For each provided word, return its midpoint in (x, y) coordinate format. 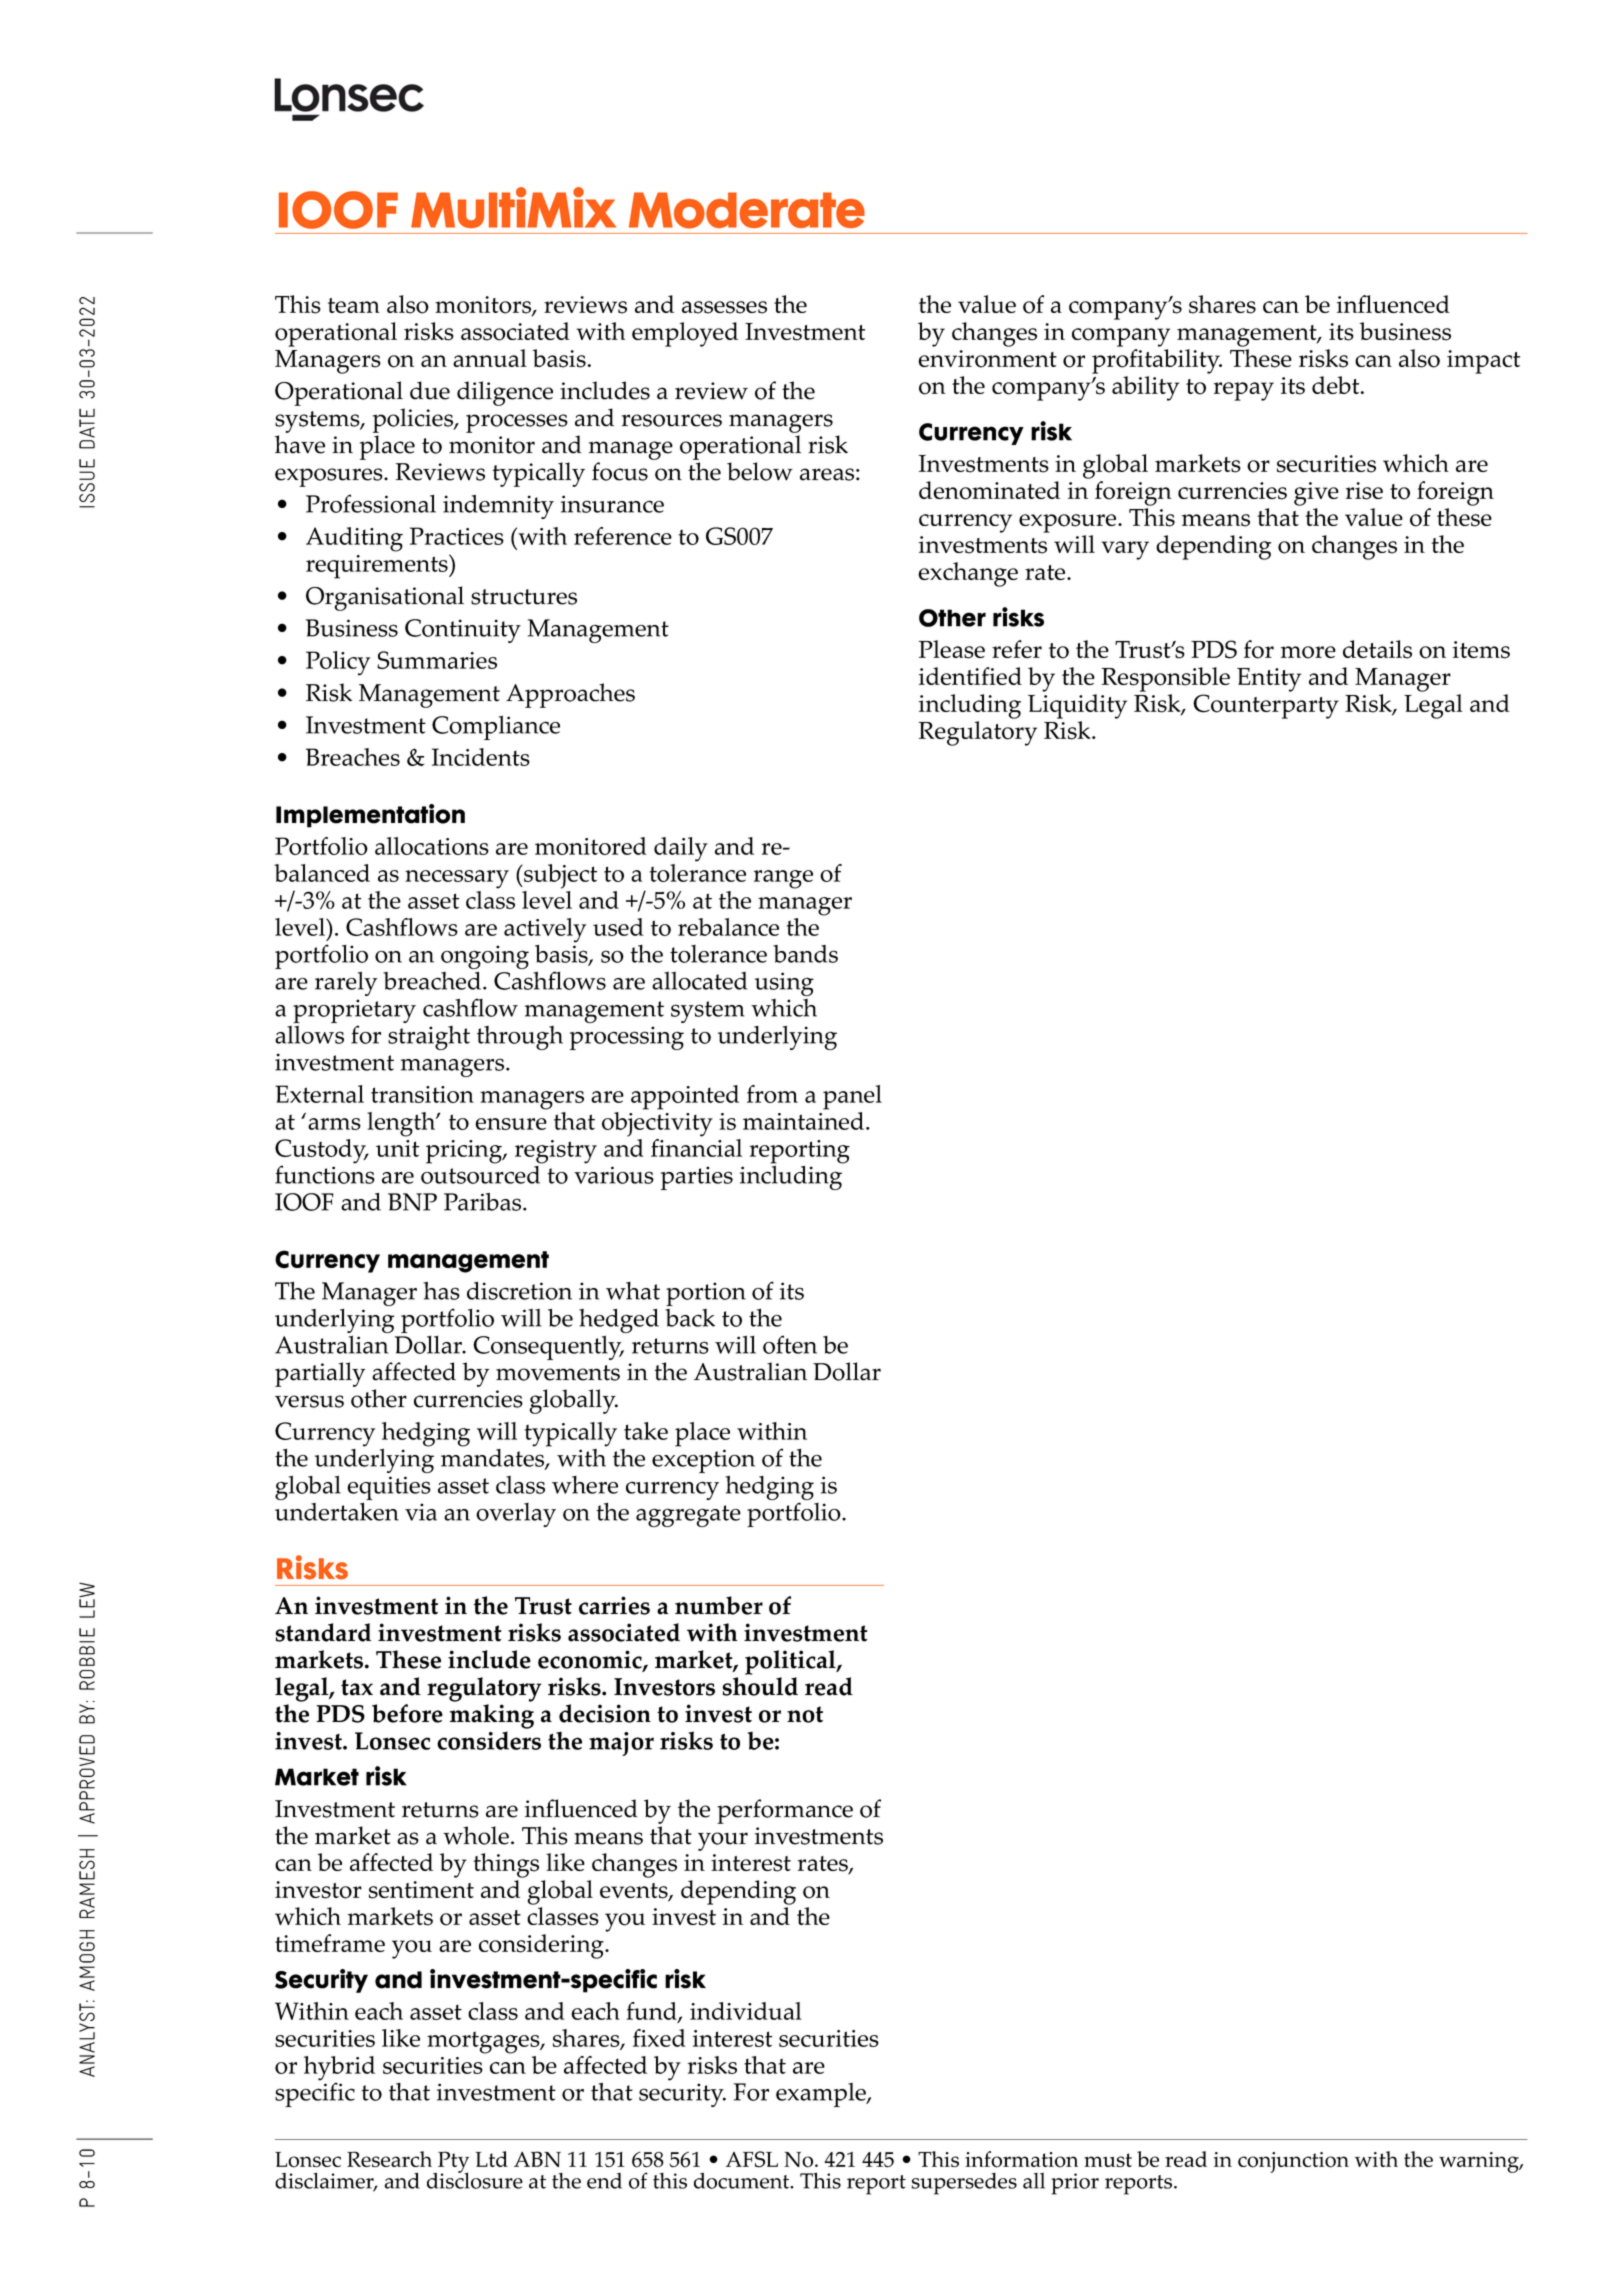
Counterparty (1266, 706)
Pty (452, 2163)
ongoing (485, 957)
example (822, 2094)
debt (1337, 385)
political (791, 1662)
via (421, 1512)
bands (805, 954)
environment (987, 359)
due (430, 390)
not (805, 1714)
